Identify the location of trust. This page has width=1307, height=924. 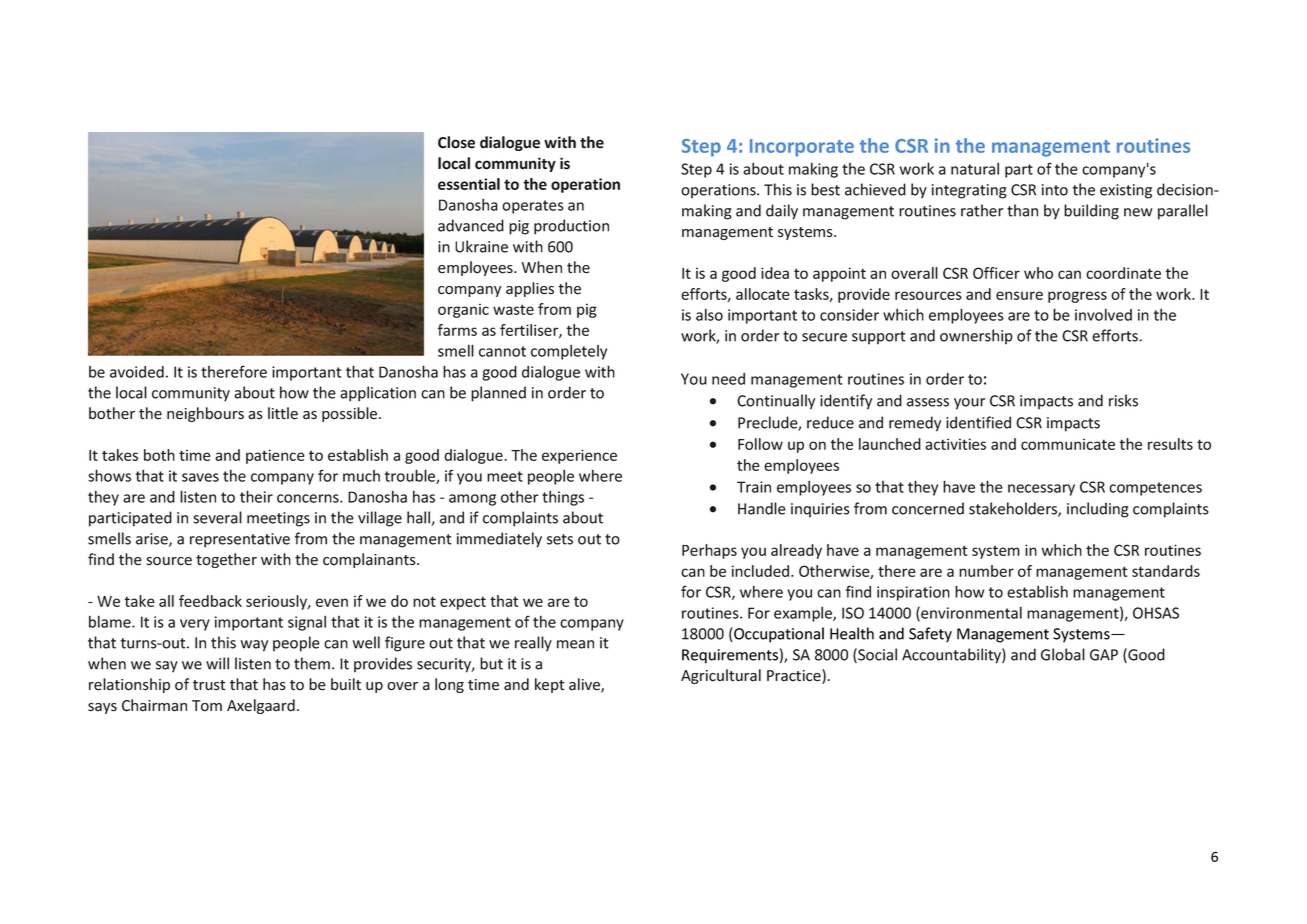
(209, 685).
